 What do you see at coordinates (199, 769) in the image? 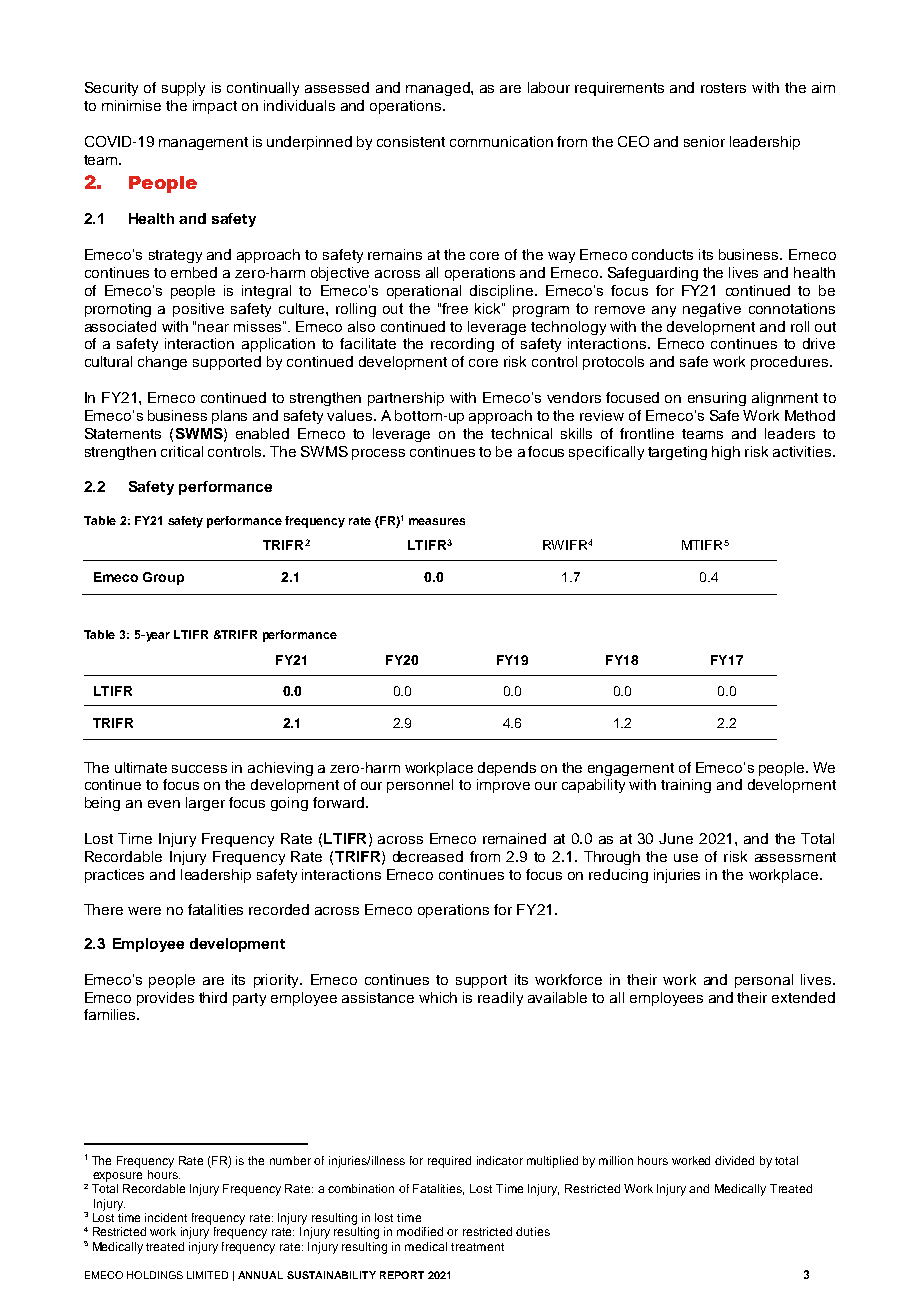
I see `success` at bounding box center [199, 769].
